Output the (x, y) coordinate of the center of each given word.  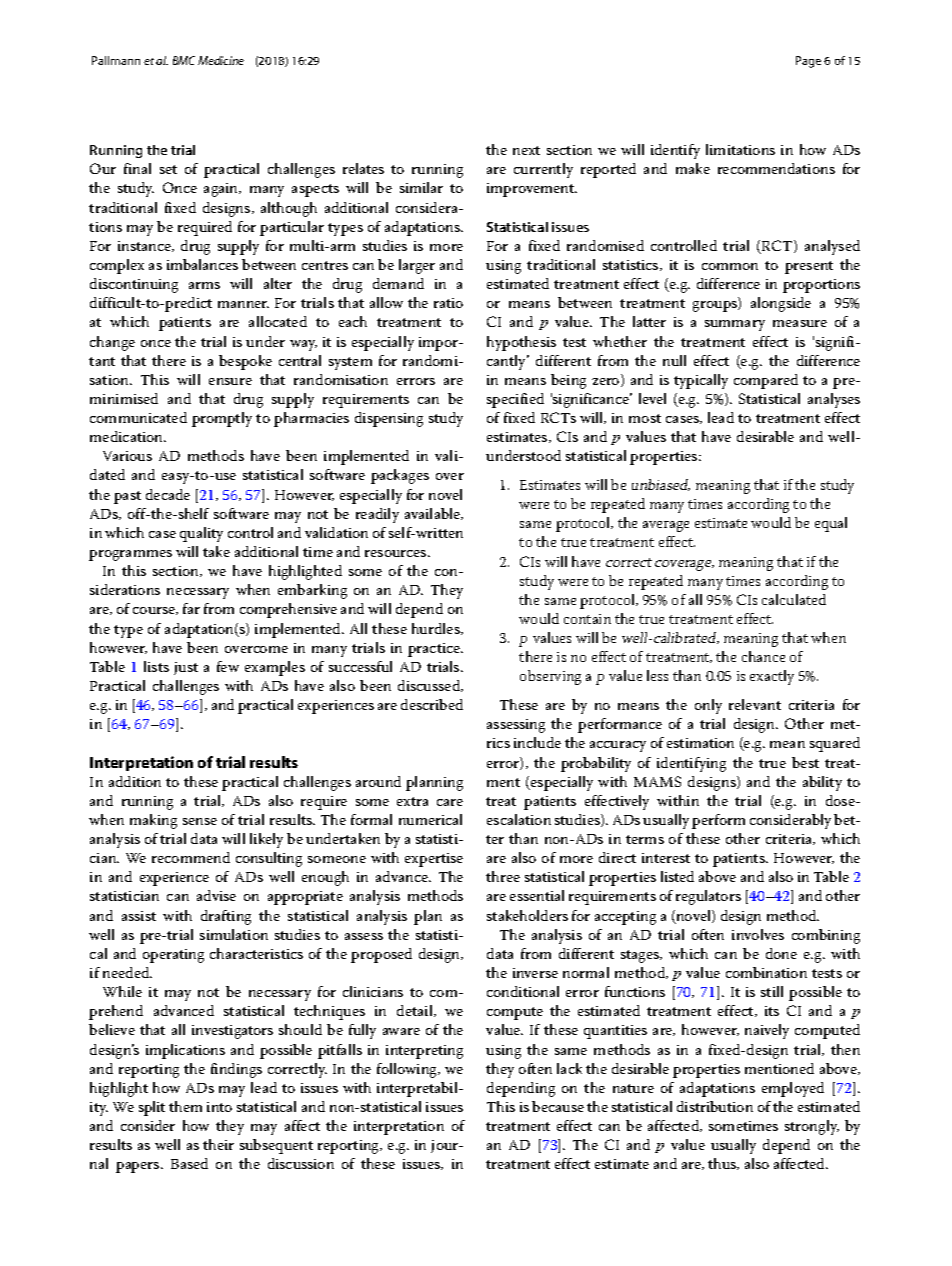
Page (808, 62)
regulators (708, 897)
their (218, 1144)
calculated (794, 599)
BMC (184, 60)
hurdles (437, 629)
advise (216, 895)
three (503, 876)
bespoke (245, 362)
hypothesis (521, 343)
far (191, 608)
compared (766, 381)
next (526, 150)
